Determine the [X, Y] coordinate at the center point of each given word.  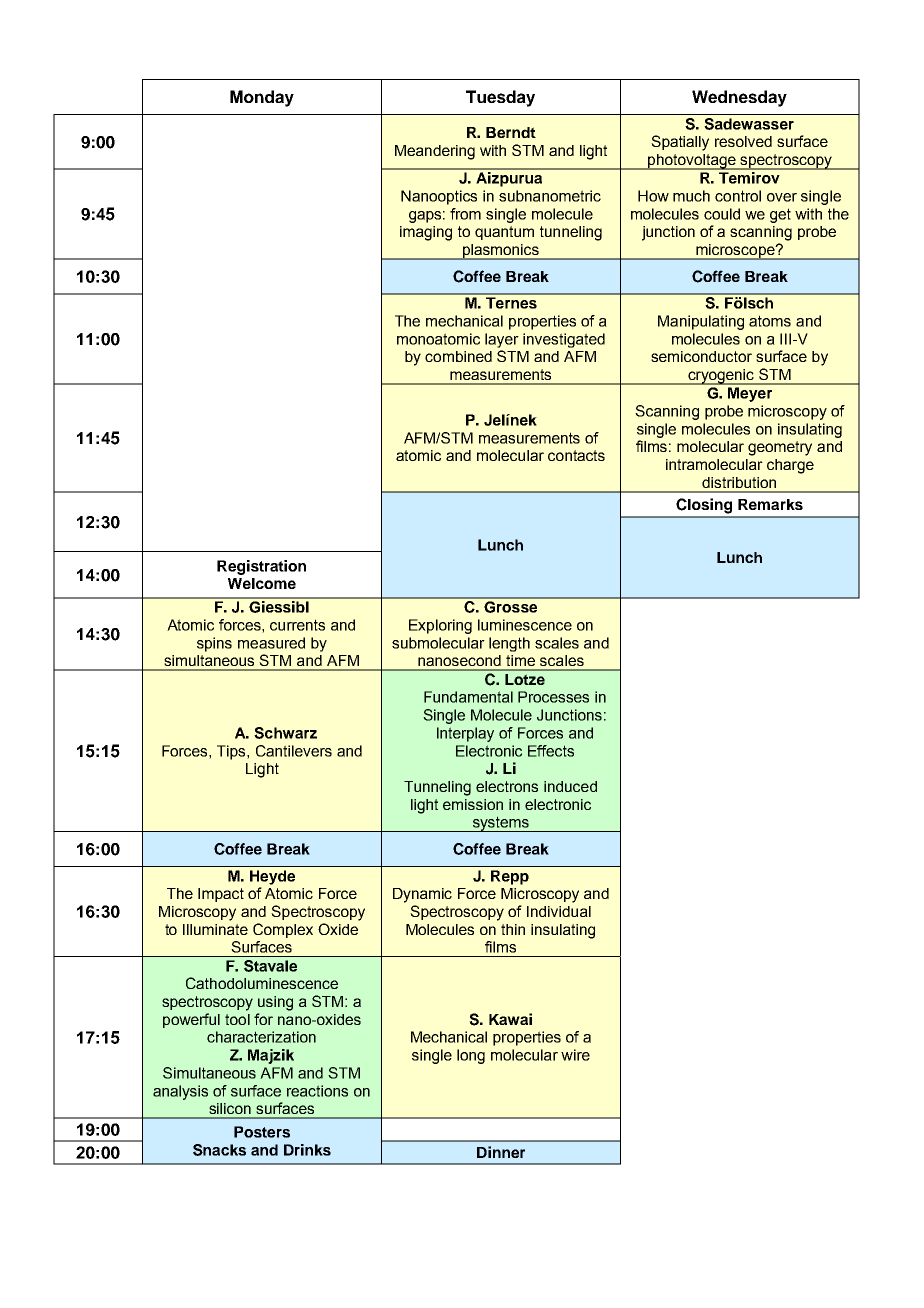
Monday [262, 98]
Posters [262, 1132]
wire [575, 1055]
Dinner [501, 1152]
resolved [743, 141]
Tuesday [500, 98]
